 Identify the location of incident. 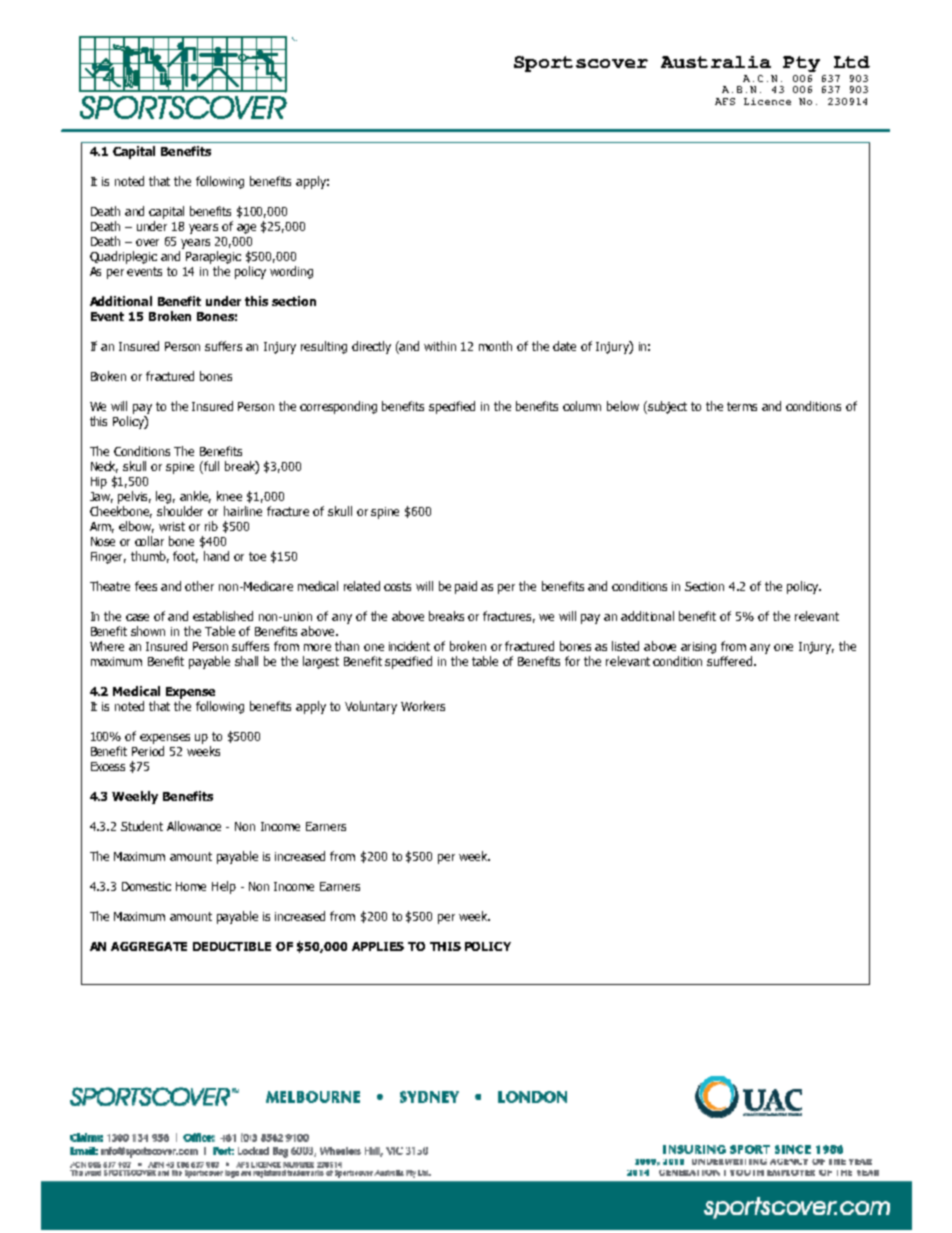
(409, 646).
